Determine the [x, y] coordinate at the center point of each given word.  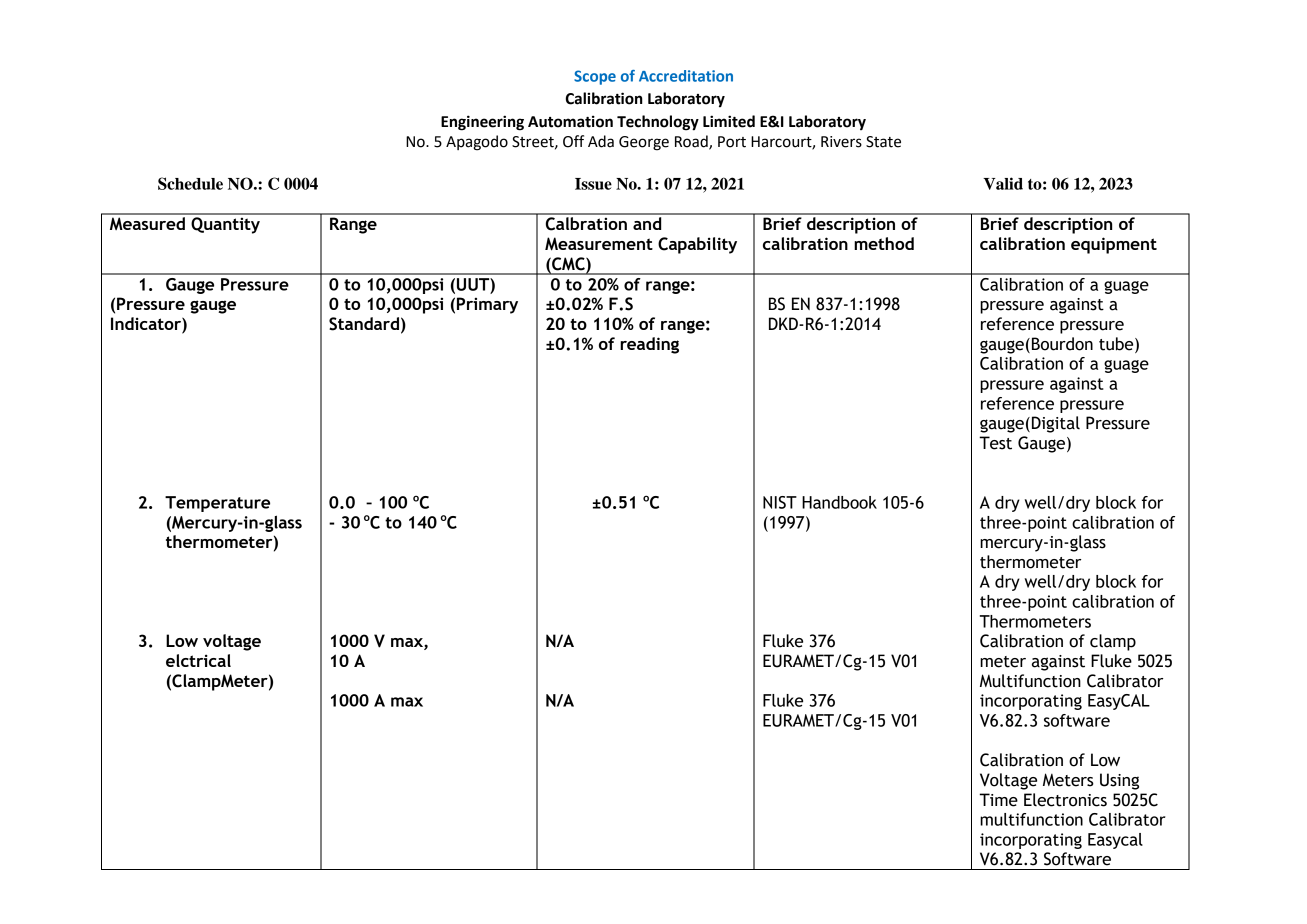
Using [1119, 781]
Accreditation [686, 76]
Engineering [482, 123]
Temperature [217, 504]
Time [998, 800]
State [883, 142]
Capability [697, 245]
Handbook [839, 502]
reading [649, 345]
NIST [780, 502]
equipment [1114, 245]
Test [995, 443]
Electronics [1065, 800]
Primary [487, 305]
